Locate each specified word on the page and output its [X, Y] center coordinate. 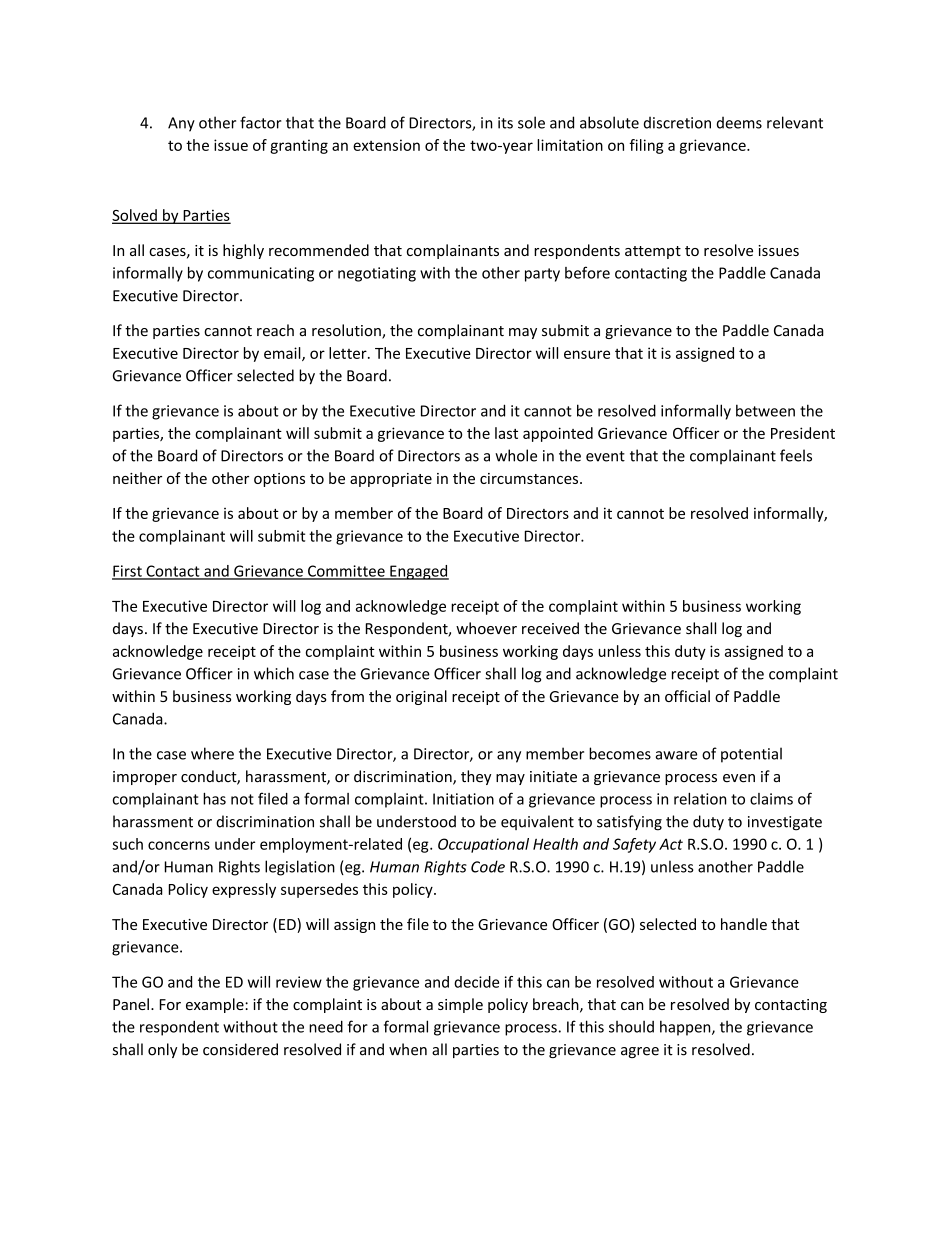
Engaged [418, 572]
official [687, 696]
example [216, 1005]
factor [261, 122]
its [505, 123]
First [128, 572]
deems [739, 123]
